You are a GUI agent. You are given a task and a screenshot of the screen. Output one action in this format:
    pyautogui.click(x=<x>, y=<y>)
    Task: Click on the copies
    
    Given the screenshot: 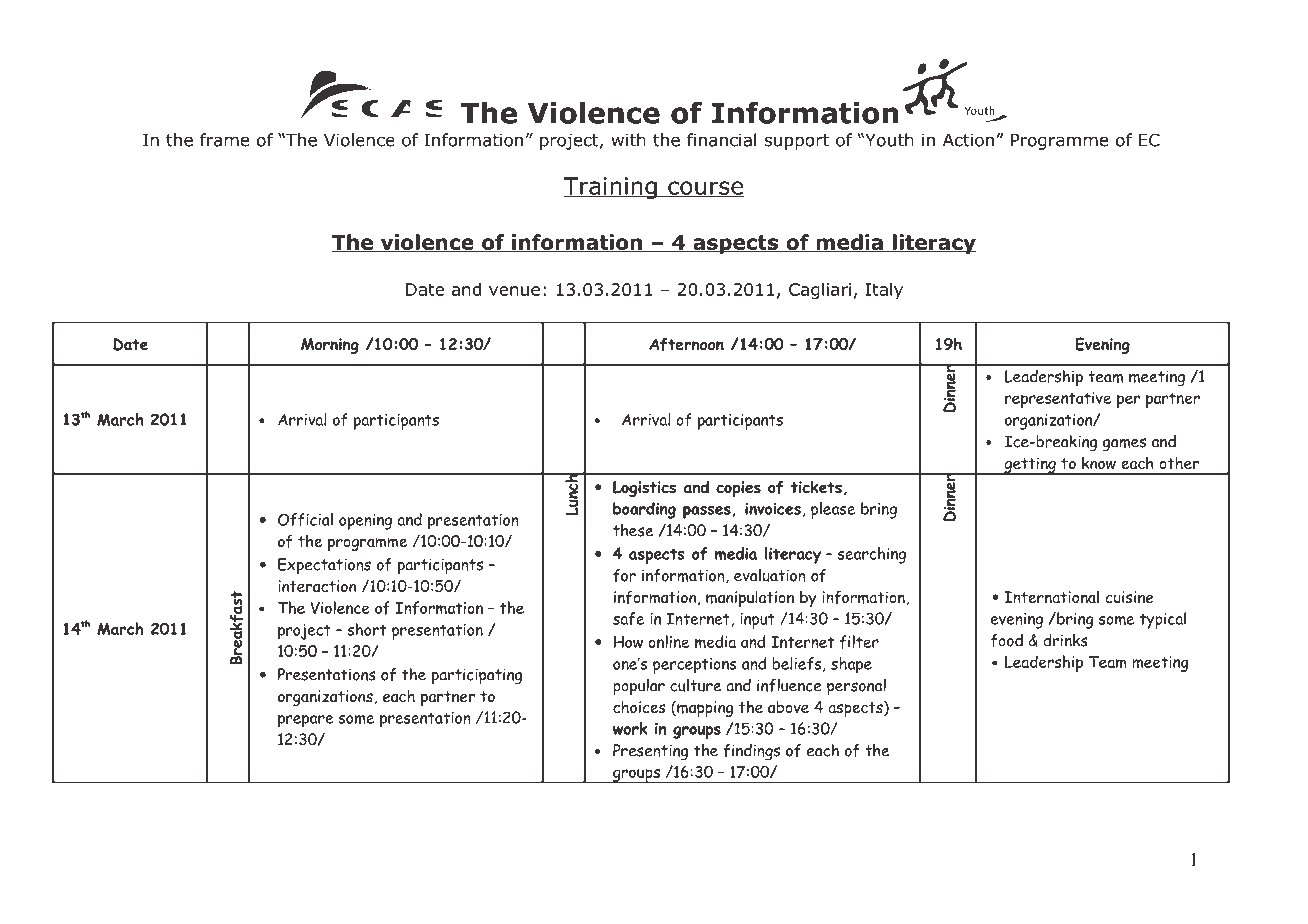 What is the action you would take?
    pyautogui.click(x=738, y=489)
